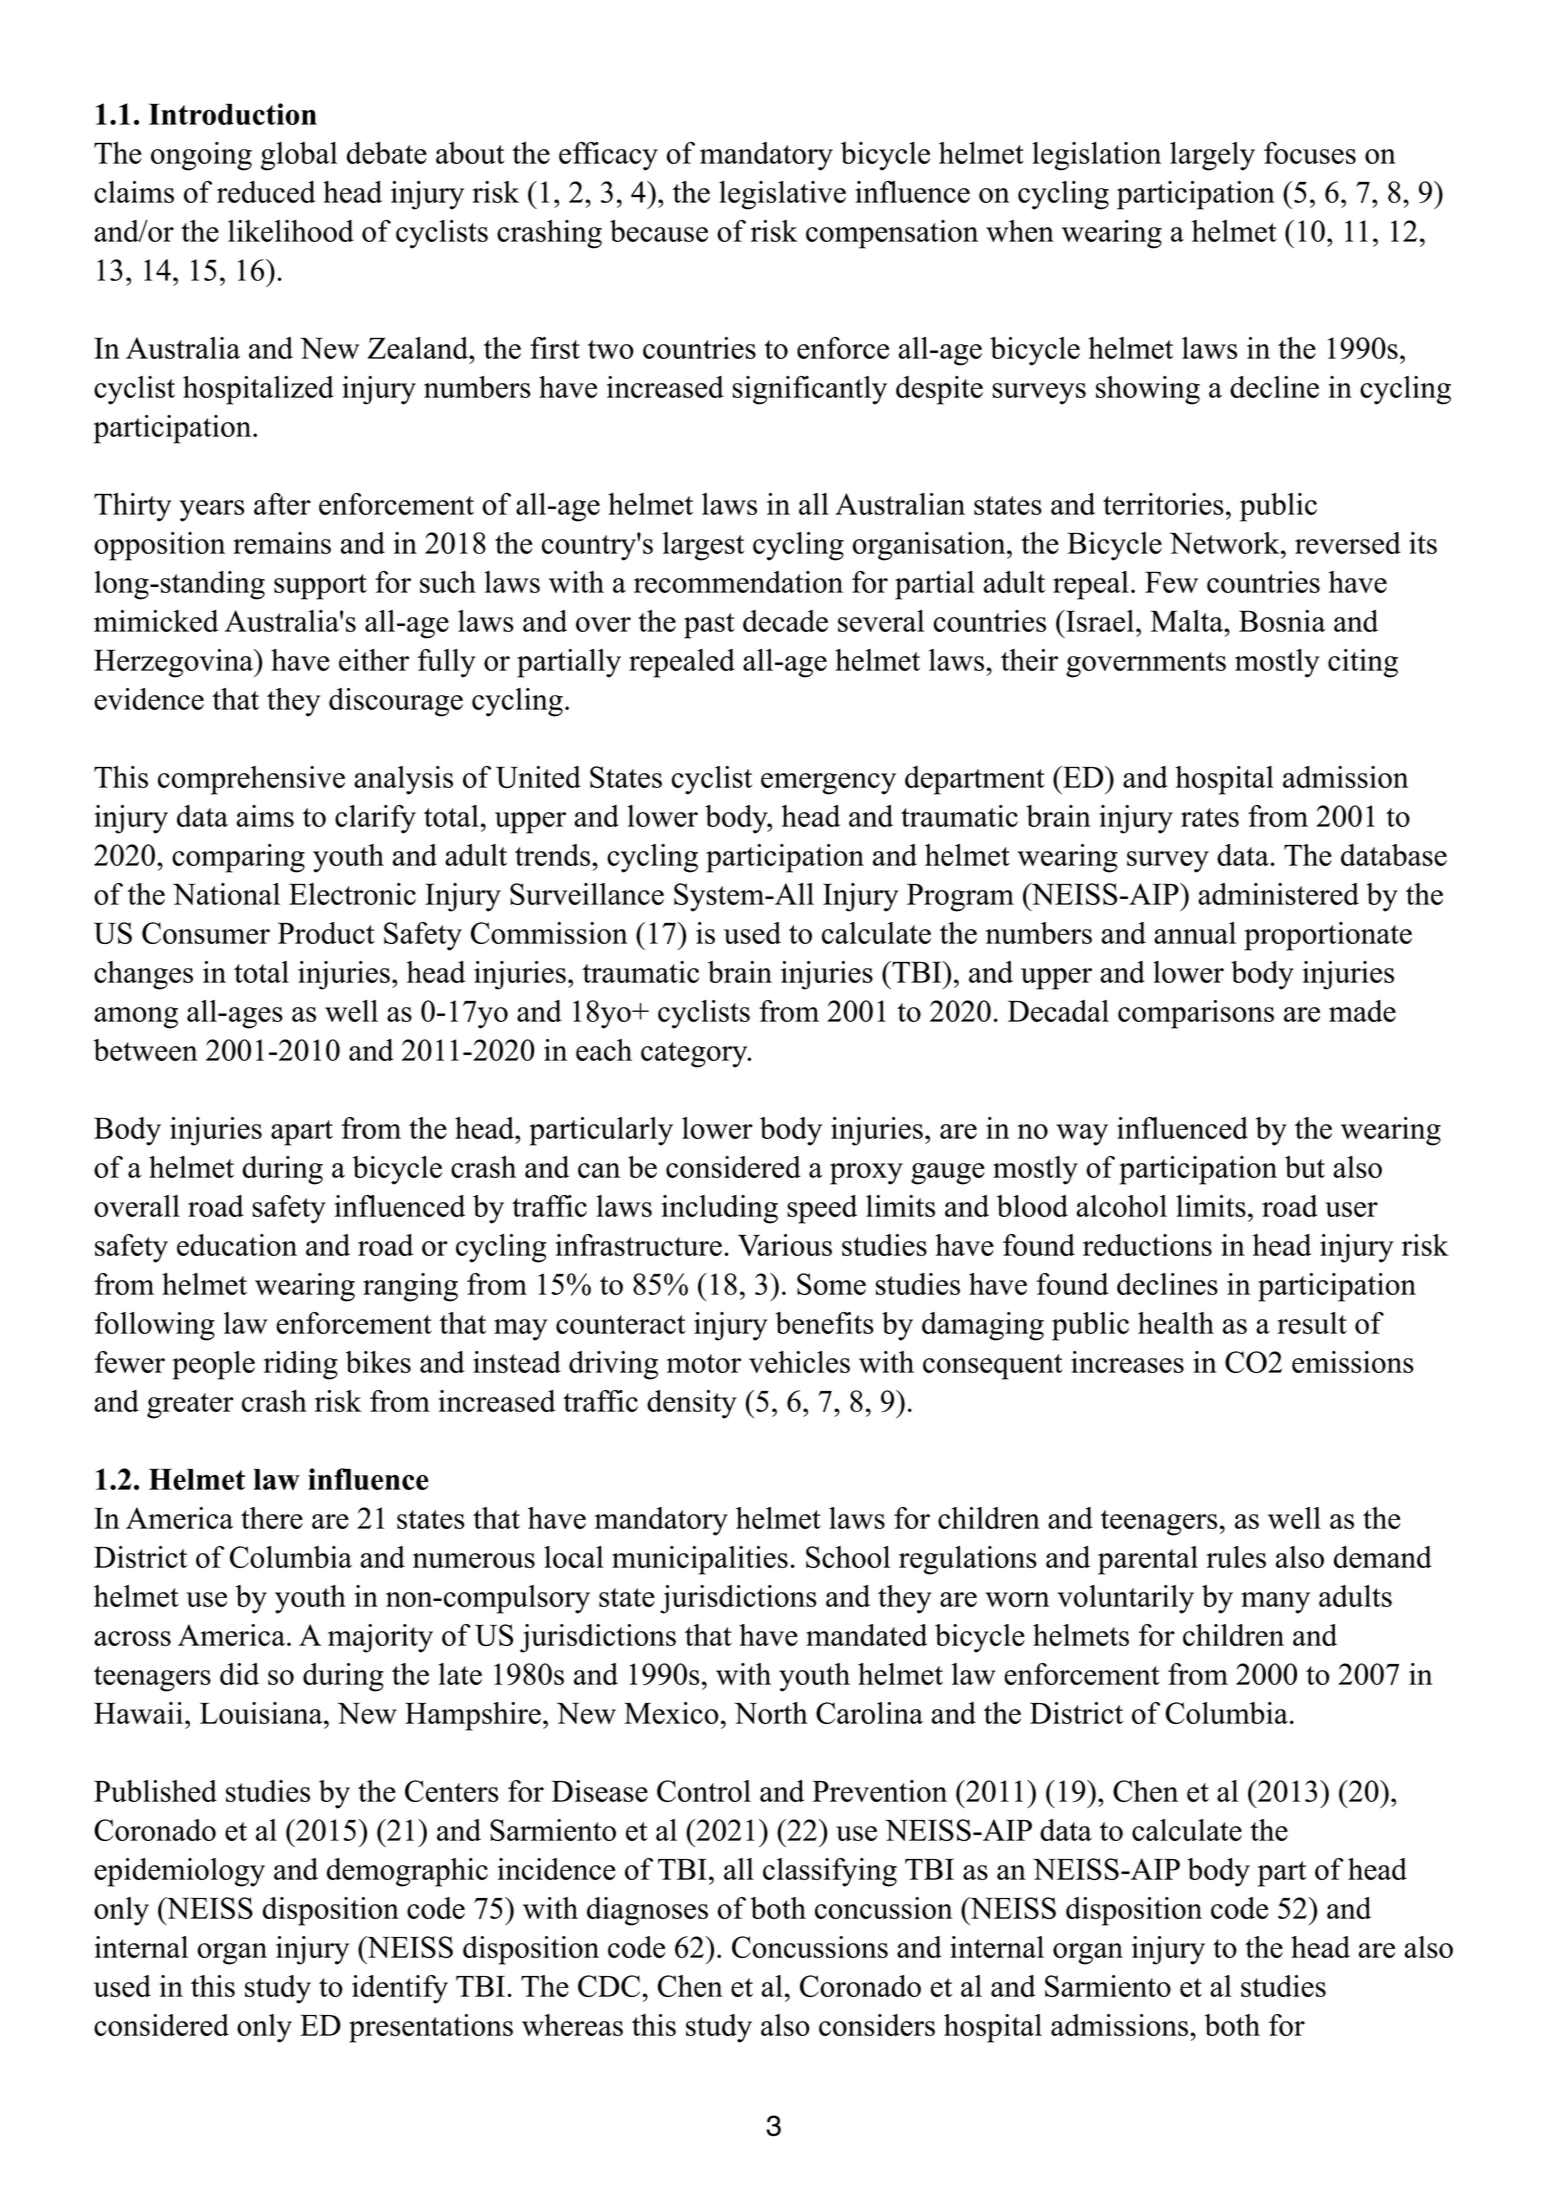  What do you see at coordinates (1212, 156) in the page?
I see `largely` at bounding box center [1212, 156].
